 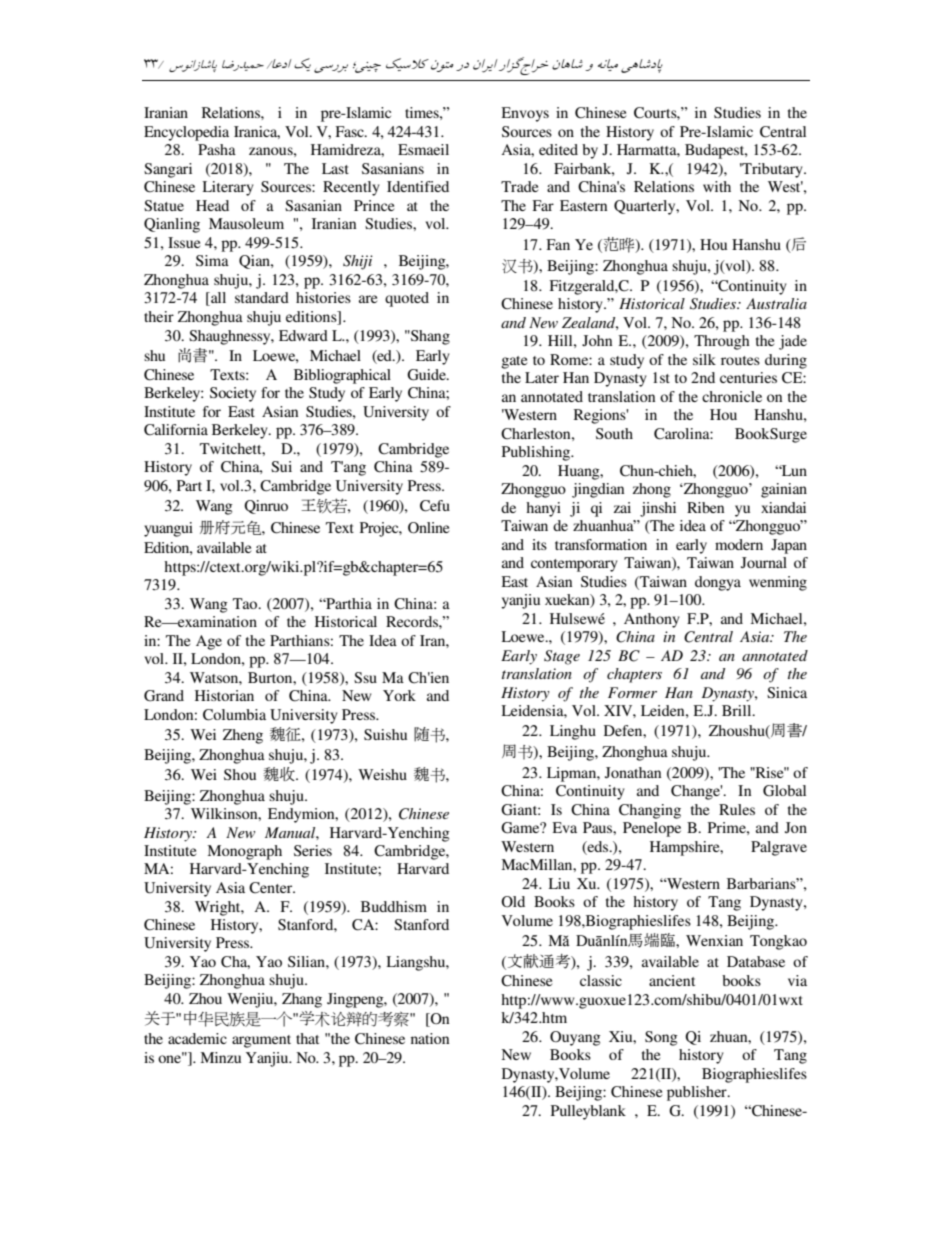 What do you see at coordinates (717, 186) in the document?
I see `with` at bounding box center [717, 186].
